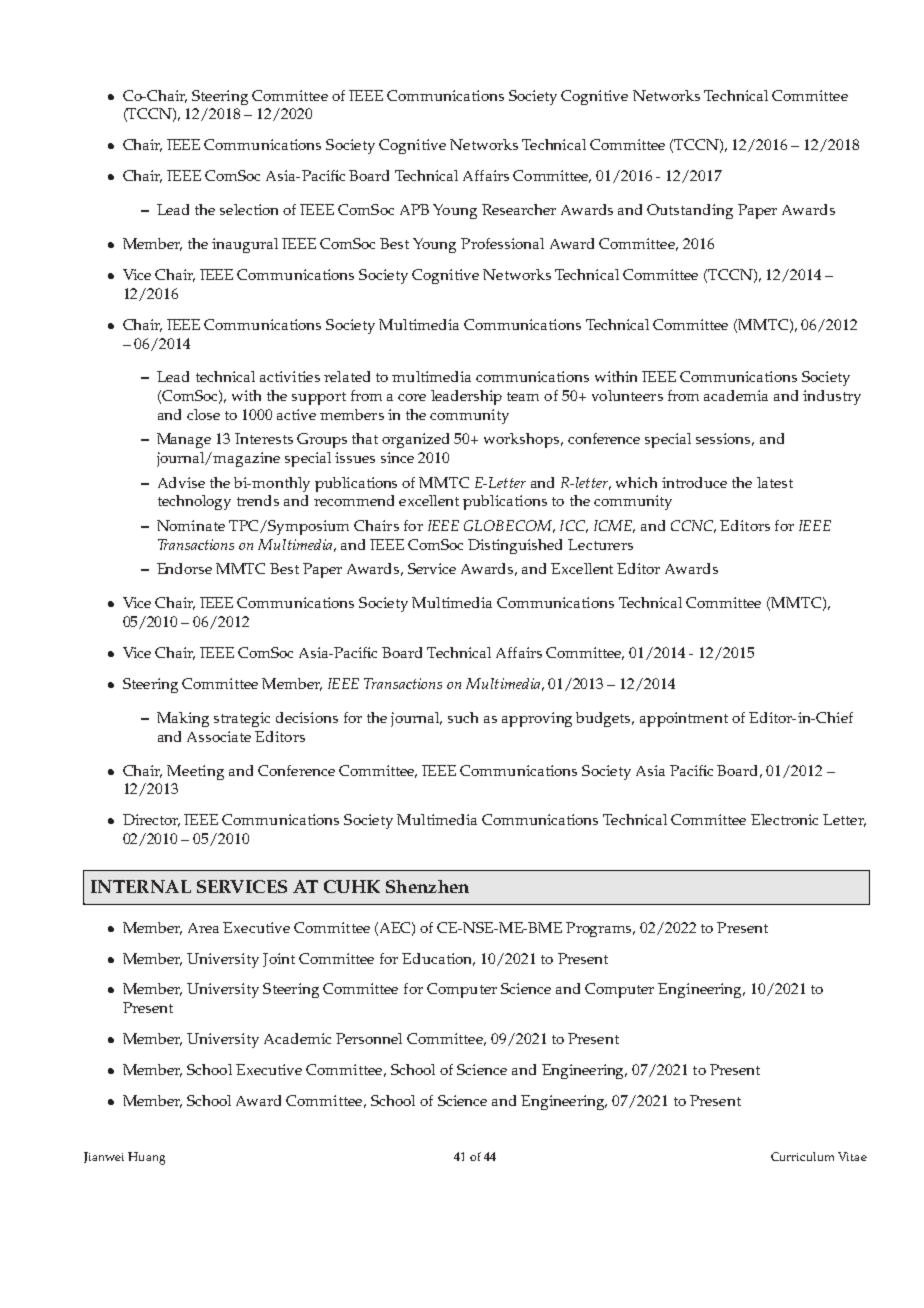  What do you see at coordinates (369, 1038) in the image?
I see `Personnel` at bounding box center [369, 1038].
